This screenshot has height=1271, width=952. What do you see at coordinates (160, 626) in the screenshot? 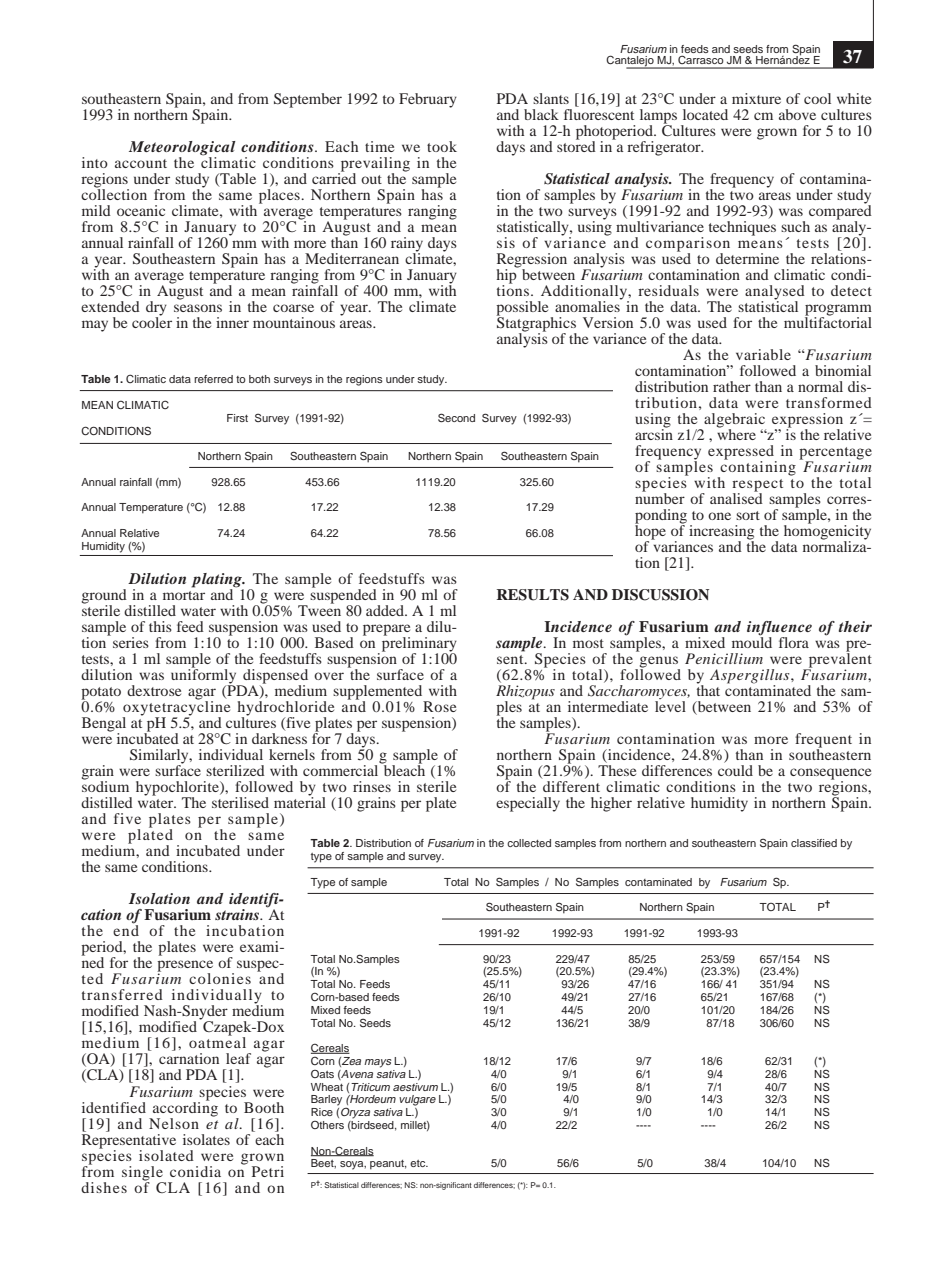
I see `this` at bounding box center [160, 626].
